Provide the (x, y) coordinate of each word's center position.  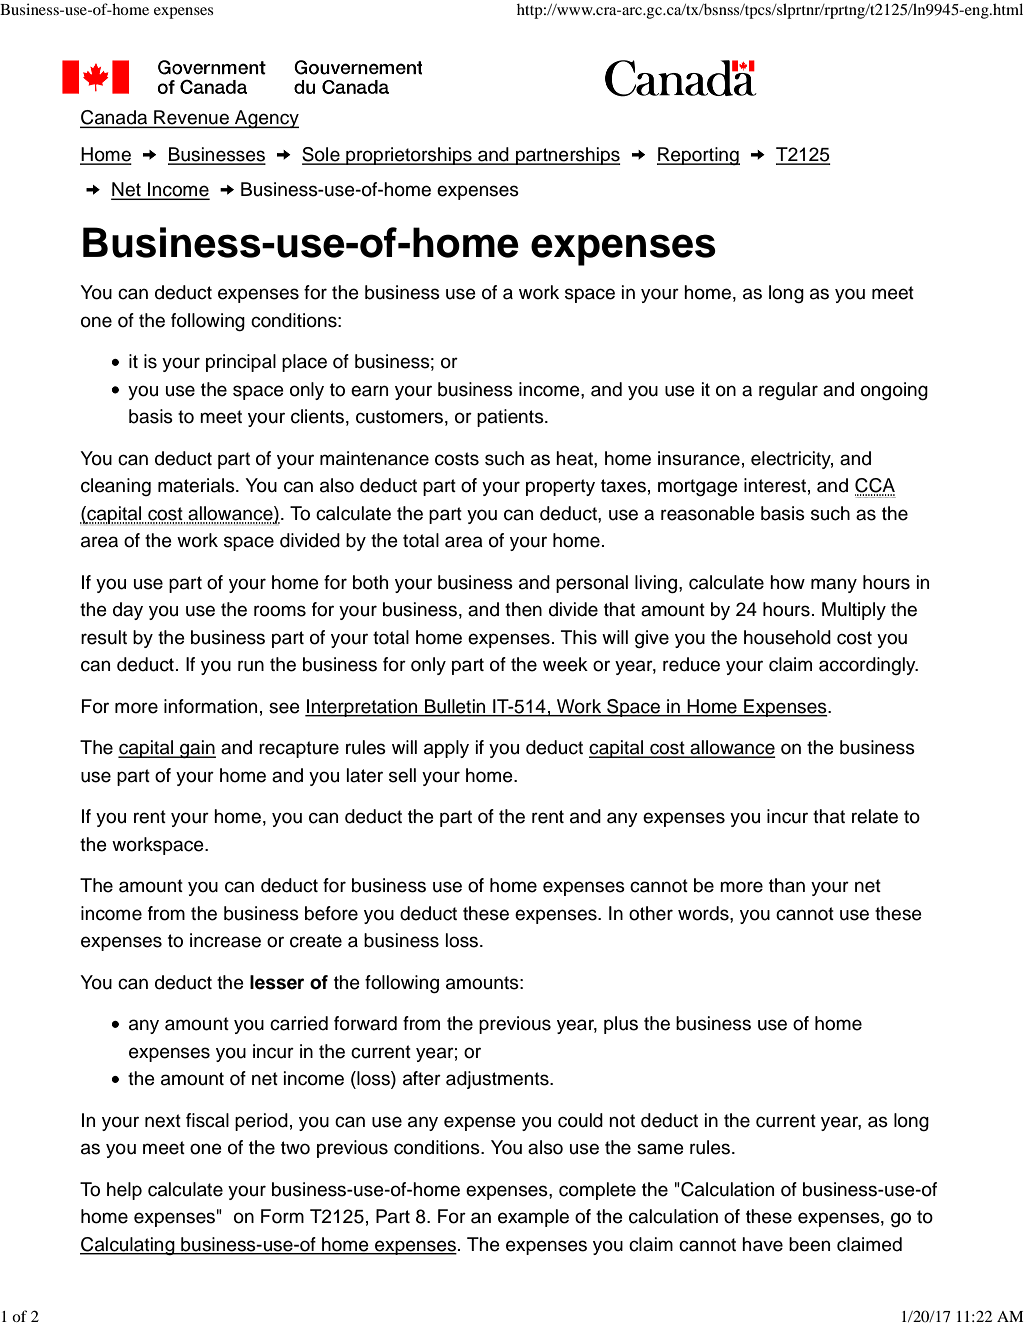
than (787, 885)
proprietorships (409, 156)
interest (775, 485)
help (124, 1191)
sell (402, 775)
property (560, 487)
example (533, 1218)
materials (197, 485)
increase (225, 940)
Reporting (698, 156)
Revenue (191, 117)
